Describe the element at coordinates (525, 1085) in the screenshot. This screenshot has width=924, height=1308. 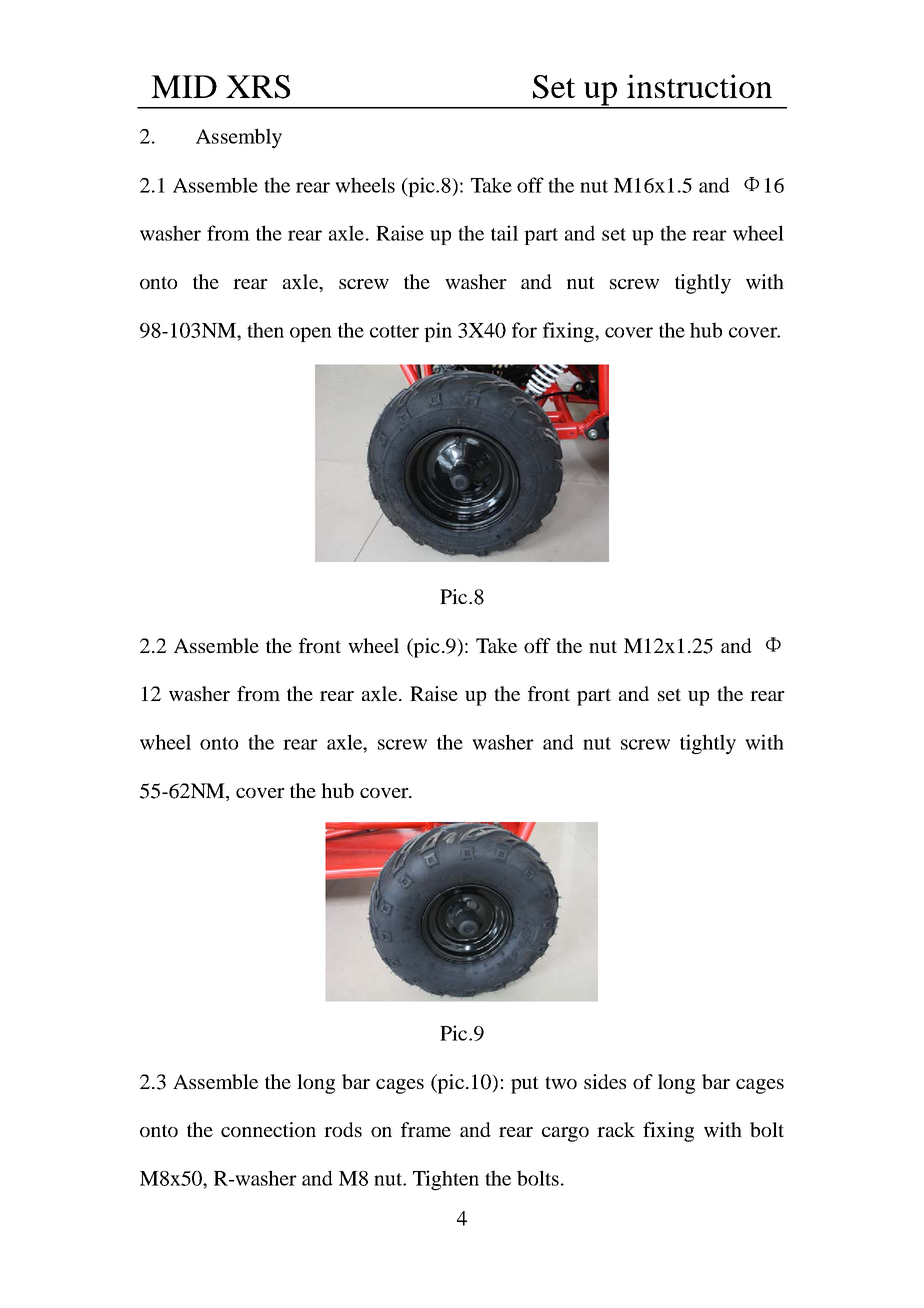
I see `put` at that location.
